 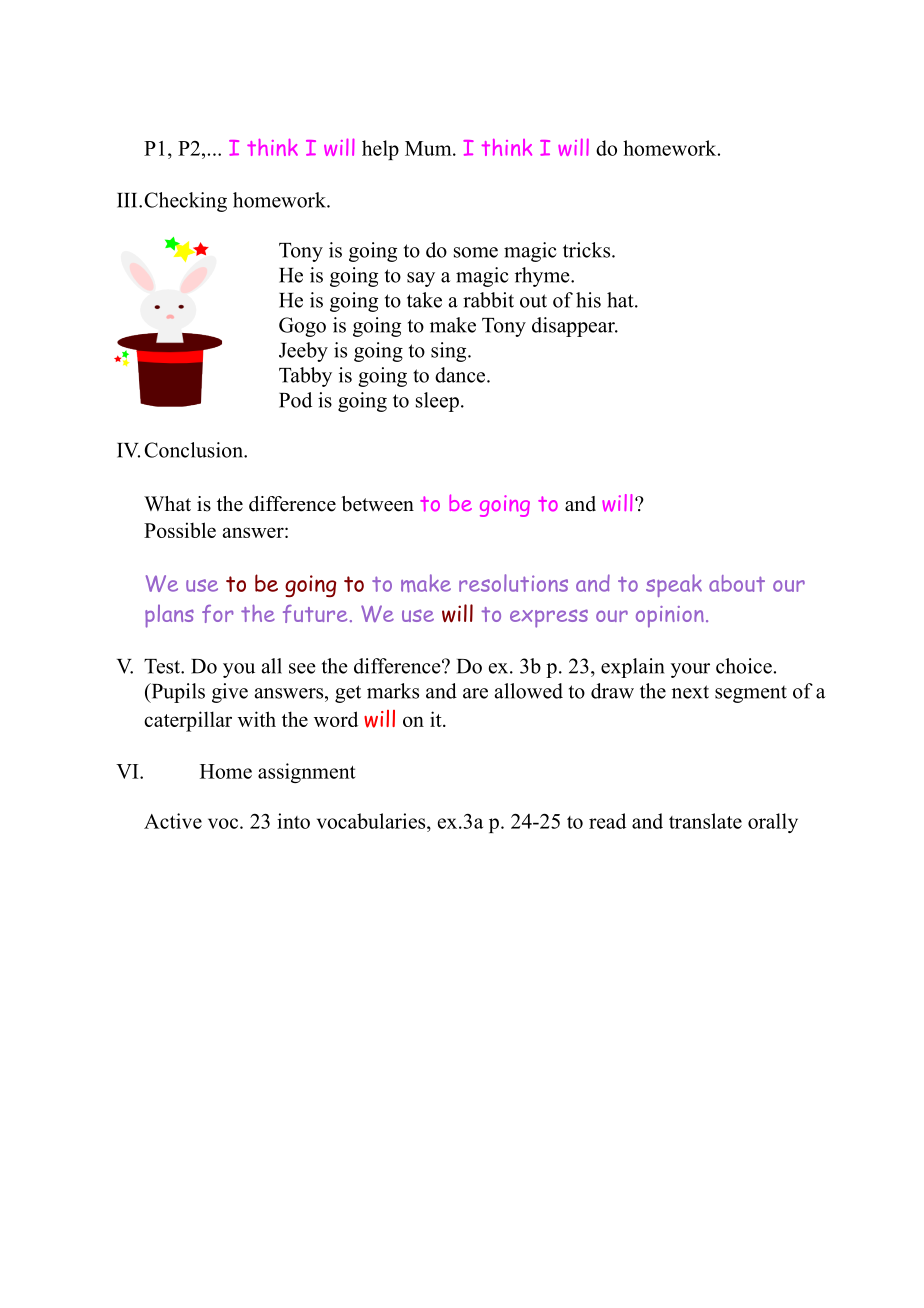 What do you see at coordinates (380, 150) in the screenshot?
I see `help` at bounding box center [380, 150].
